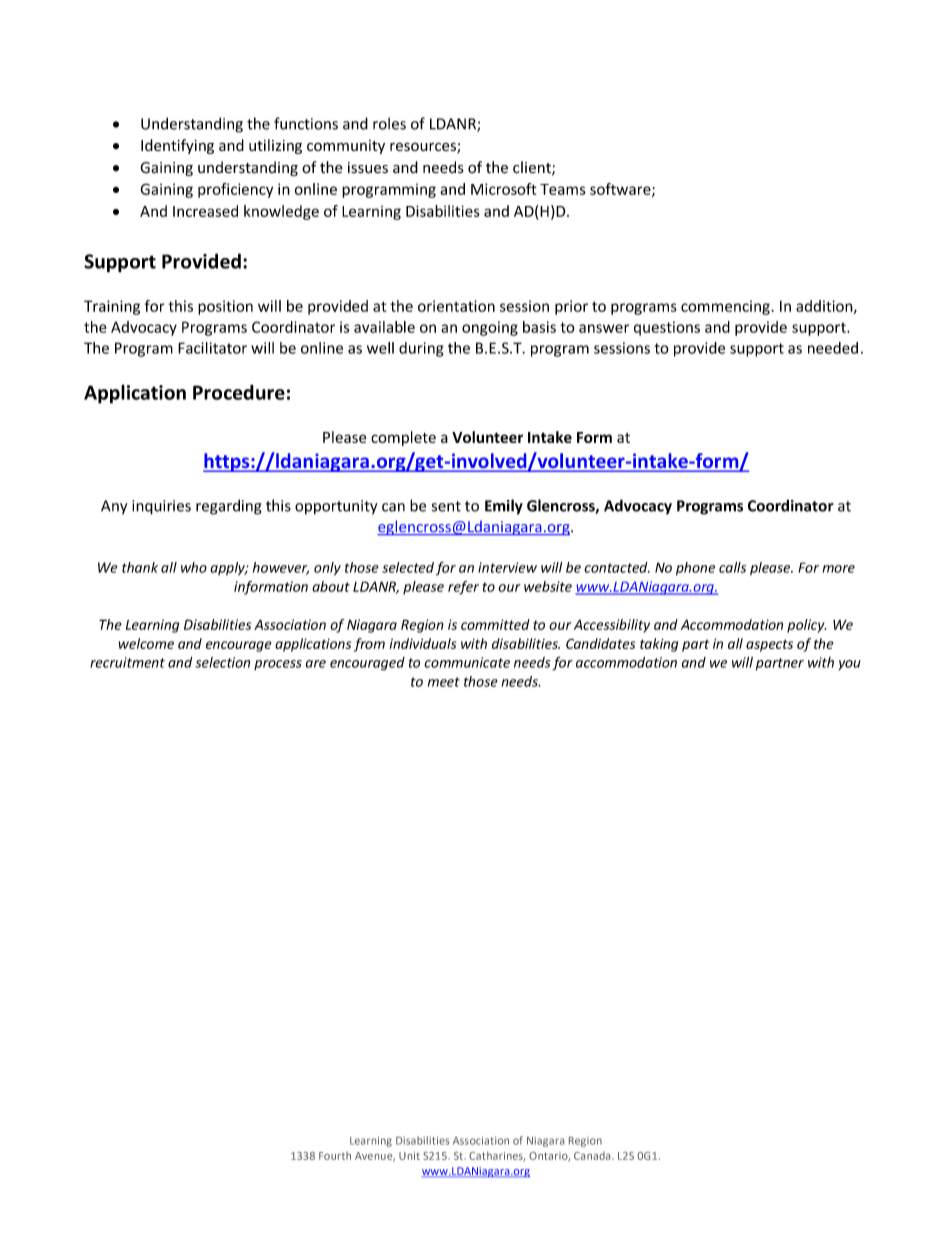 This screenshot has height=1233, width=952. I want to click on calls, so click(732, 567).
